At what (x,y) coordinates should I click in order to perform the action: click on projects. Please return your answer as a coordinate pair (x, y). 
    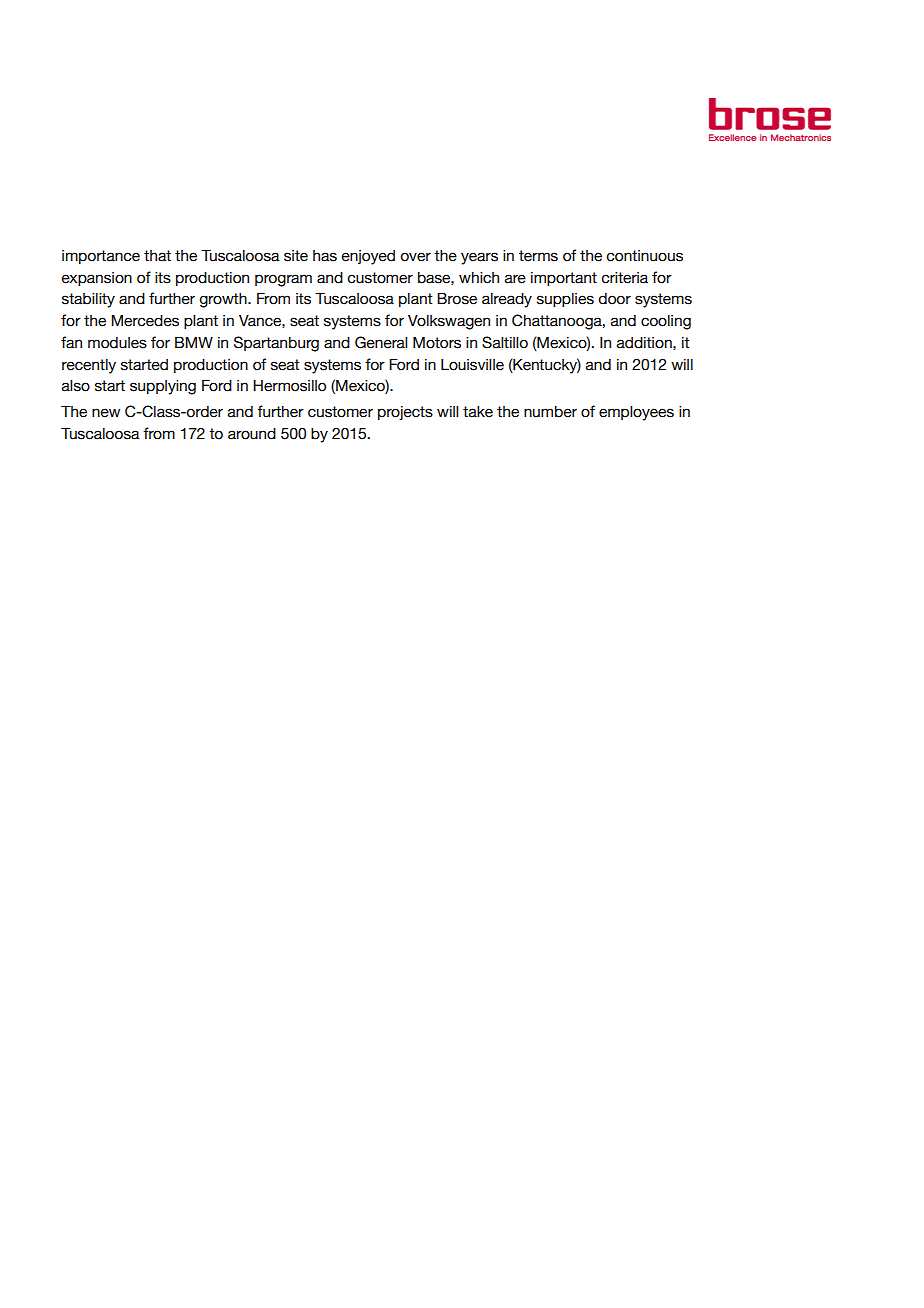
    Looking at the image, I should click on (405, 413).
